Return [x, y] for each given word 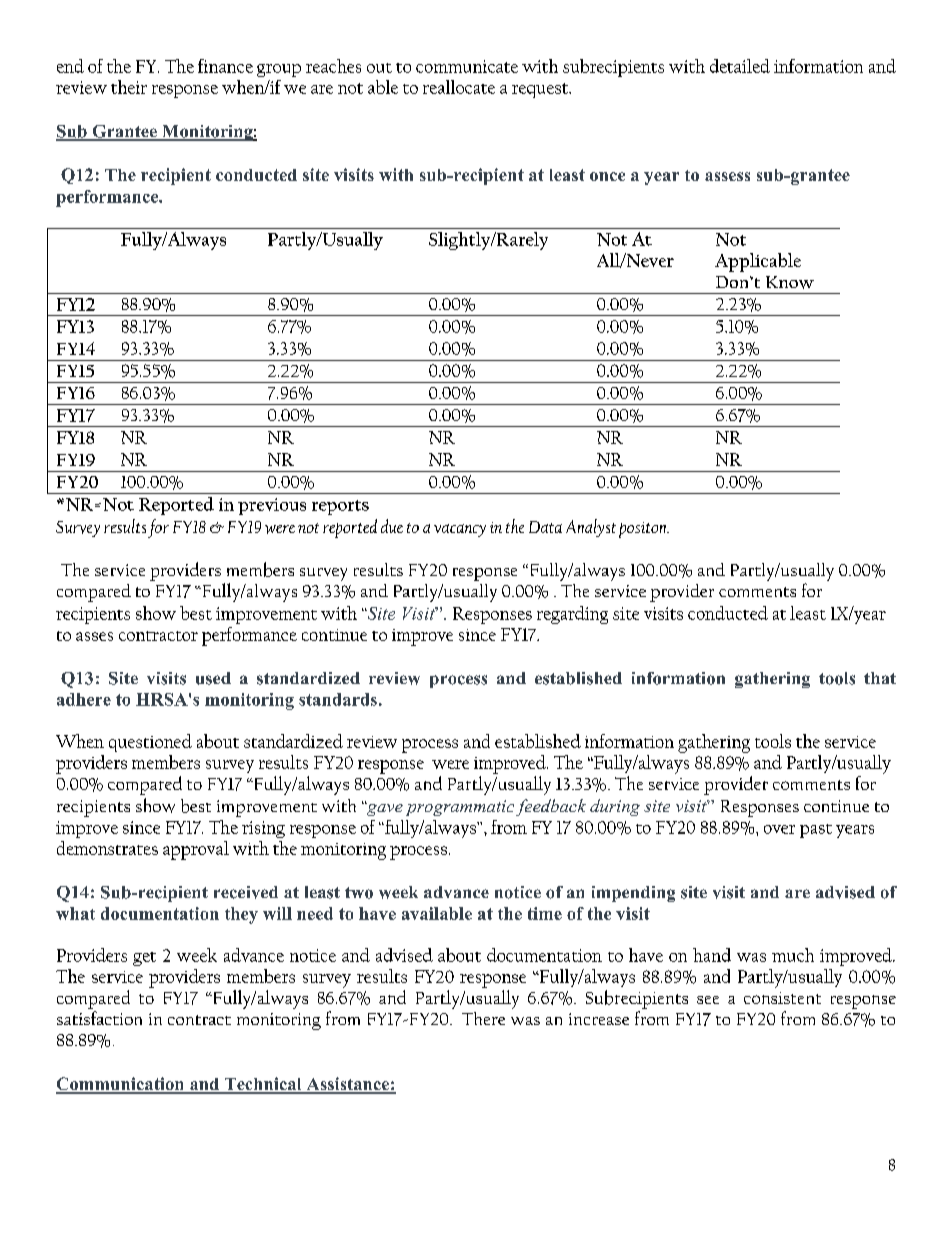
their [129, 87]
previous [272, 506]
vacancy [460, 530]
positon [644, 530]
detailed [740, 66]
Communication [121, 1085]
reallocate [459, 87]
